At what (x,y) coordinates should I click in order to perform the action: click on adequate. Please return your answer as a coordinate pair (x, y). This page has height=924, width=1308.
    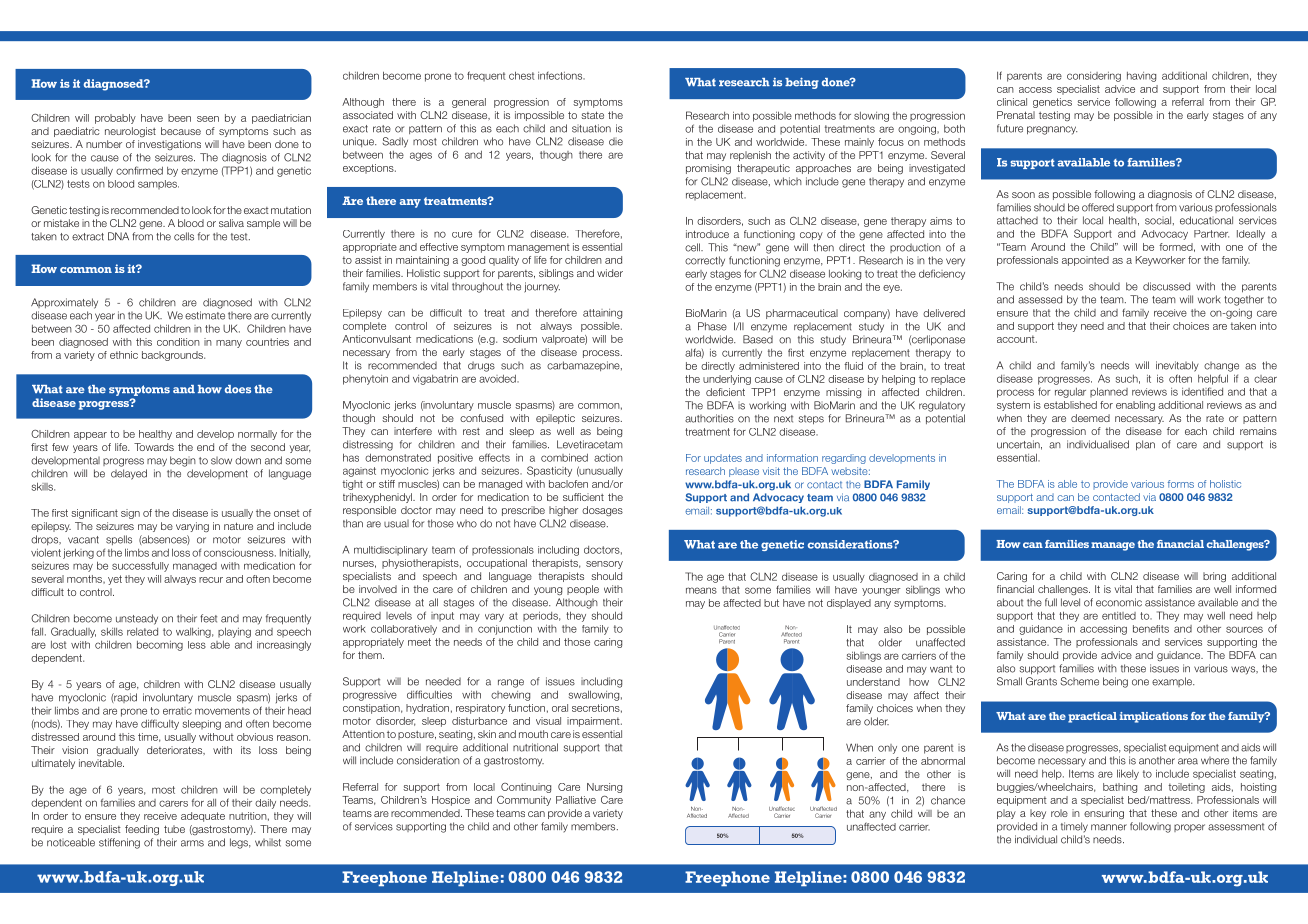
    Looking at the image, I should click on (203, 817).
